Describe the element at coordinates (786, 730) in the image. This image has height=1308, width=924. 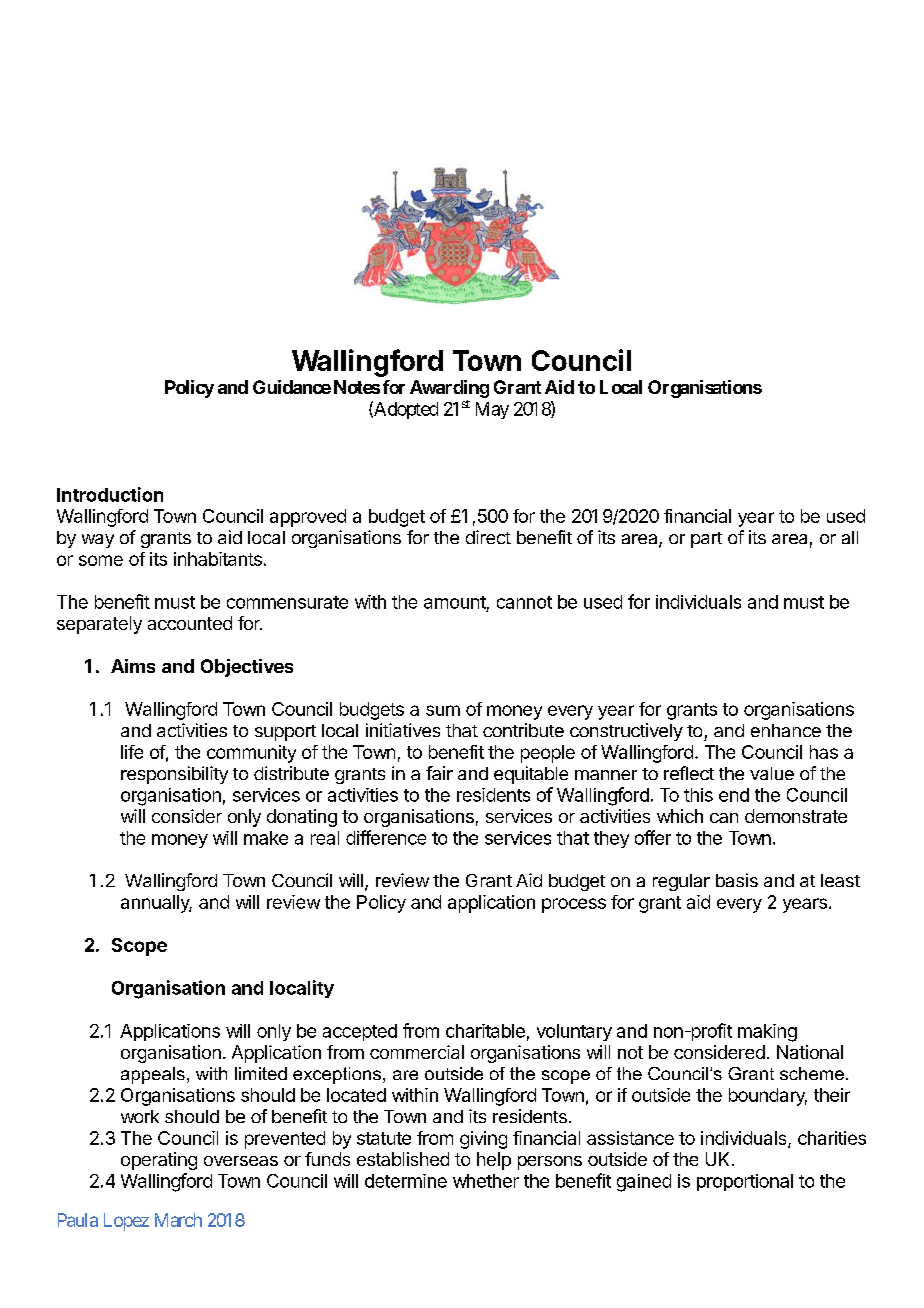
I see `enhance` at that location.
